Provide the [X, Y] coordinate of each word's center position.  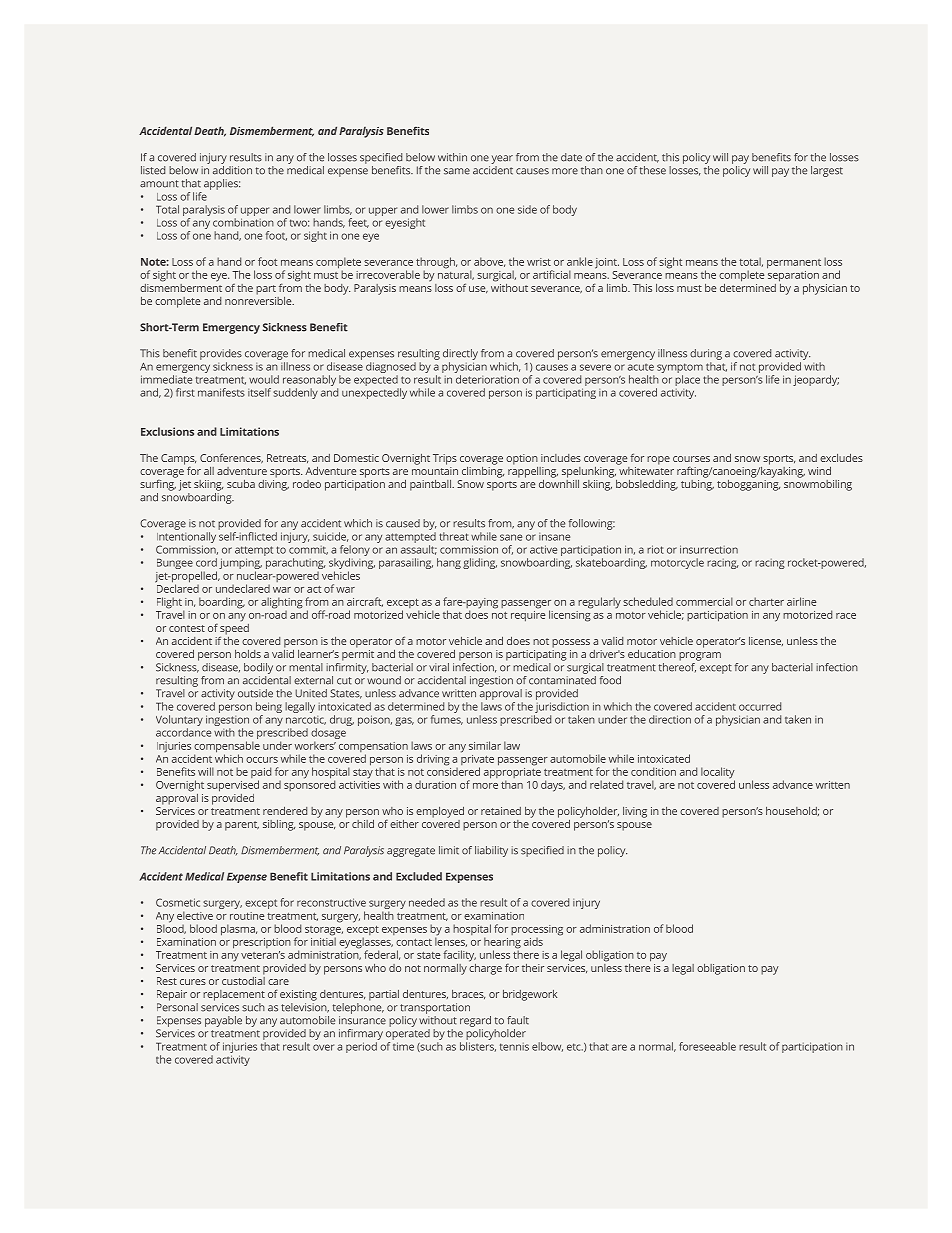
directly [460, 354]
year [502, 159]
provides [221, 354]
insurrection [709, 549]
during [706, 354]
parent [242, 826]
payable [223, 1021]
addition [232, 169]
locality [718, 774]
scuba [241, 484]
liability [491, 851]
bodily [258, 668]
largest [827, 171]
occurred [760, 706]
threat [454, 536]
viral [439, 667]
